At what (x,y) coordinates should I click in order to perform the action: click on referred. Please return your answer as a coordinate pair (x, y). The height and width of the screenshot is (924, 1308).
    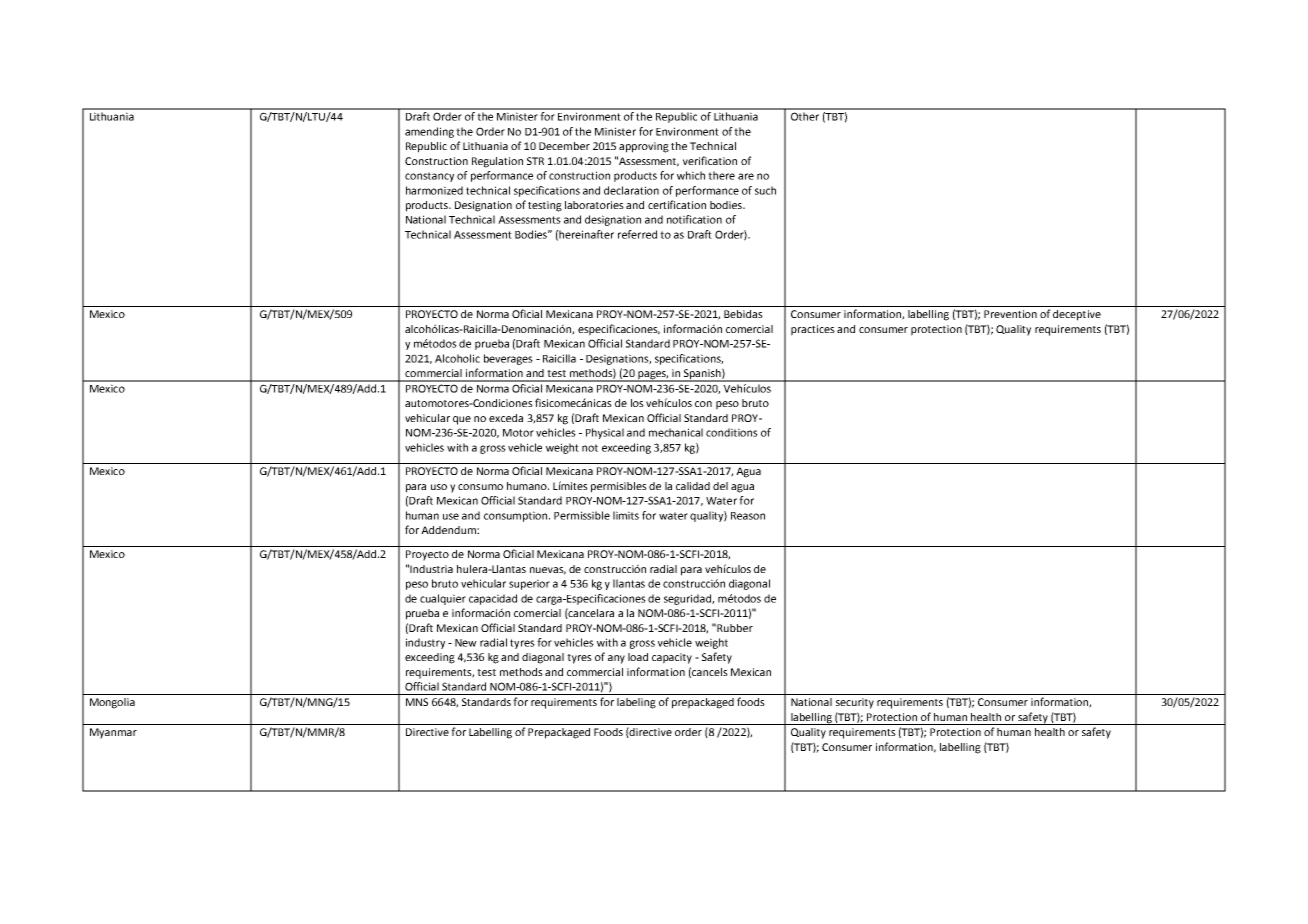
    Looking at the image, I should click on (637, 234).
